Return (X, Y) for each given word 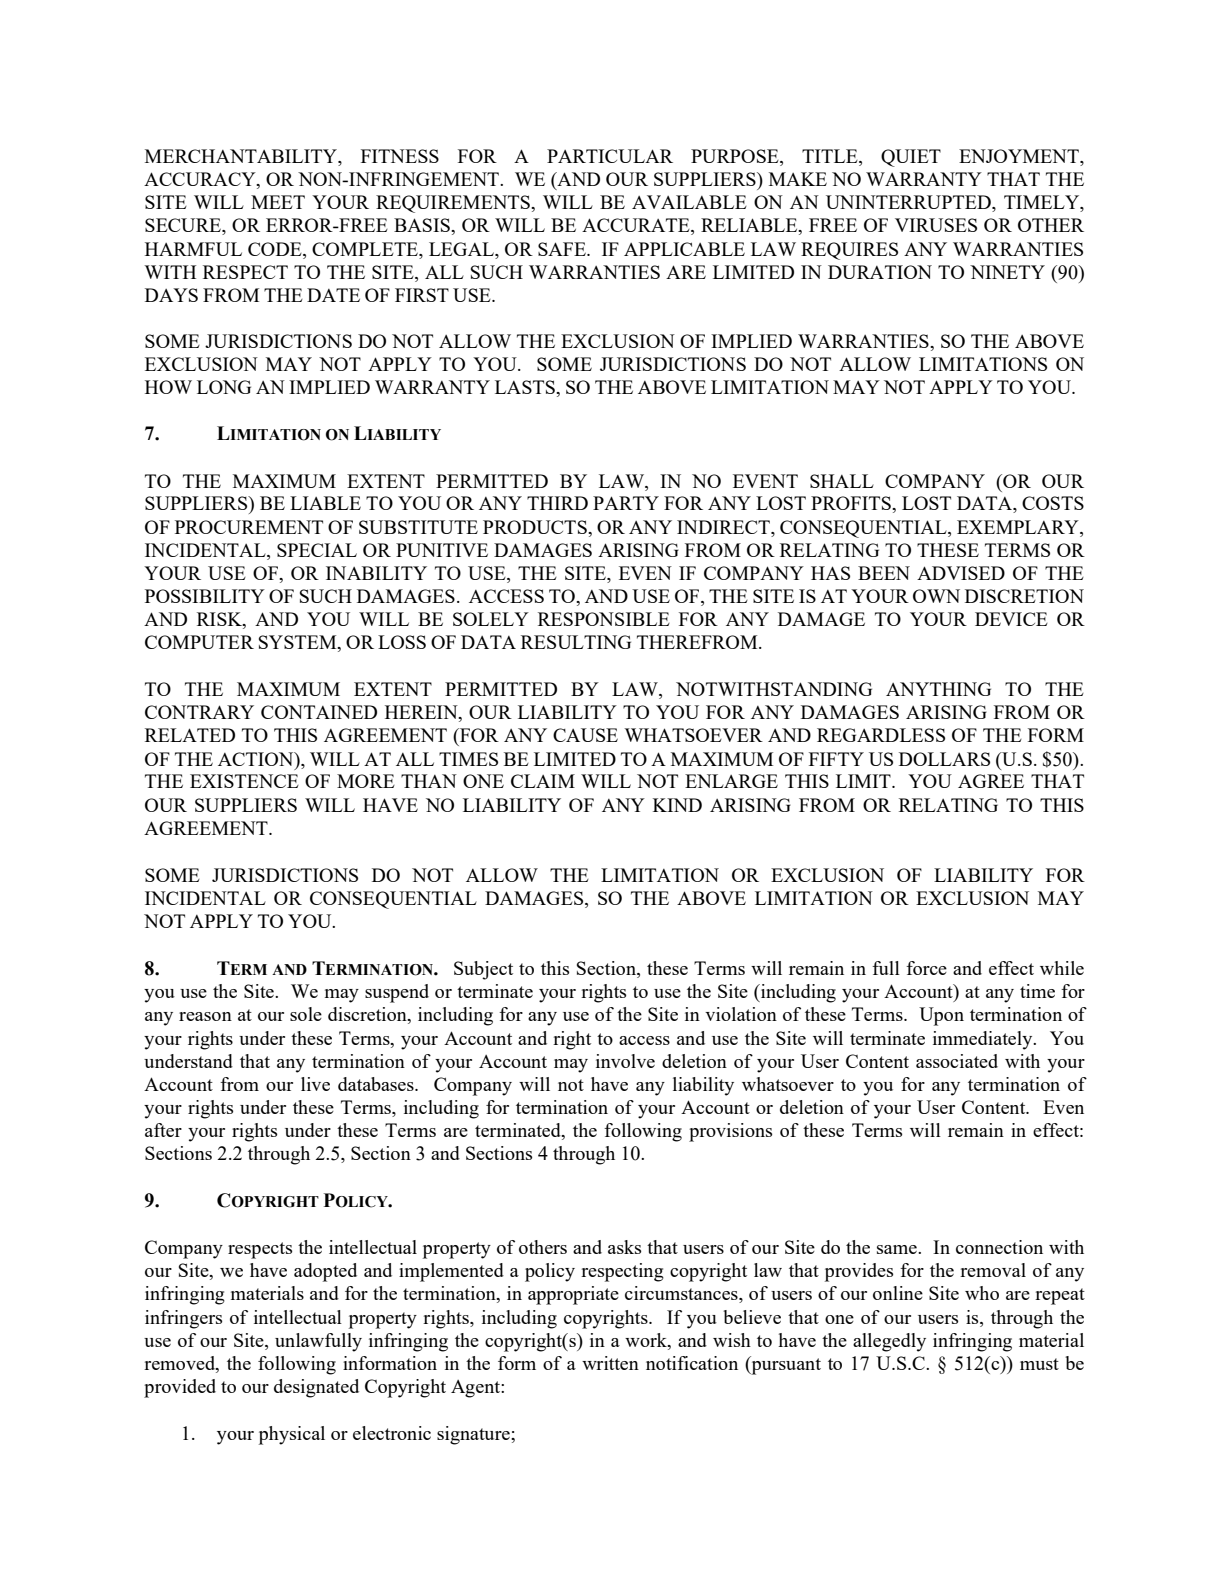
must (1039, 1364)
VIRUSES (936, 225)
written (610, 1363)
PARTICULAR (610, 156)
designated (316, 1388)
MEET (278, 202)
